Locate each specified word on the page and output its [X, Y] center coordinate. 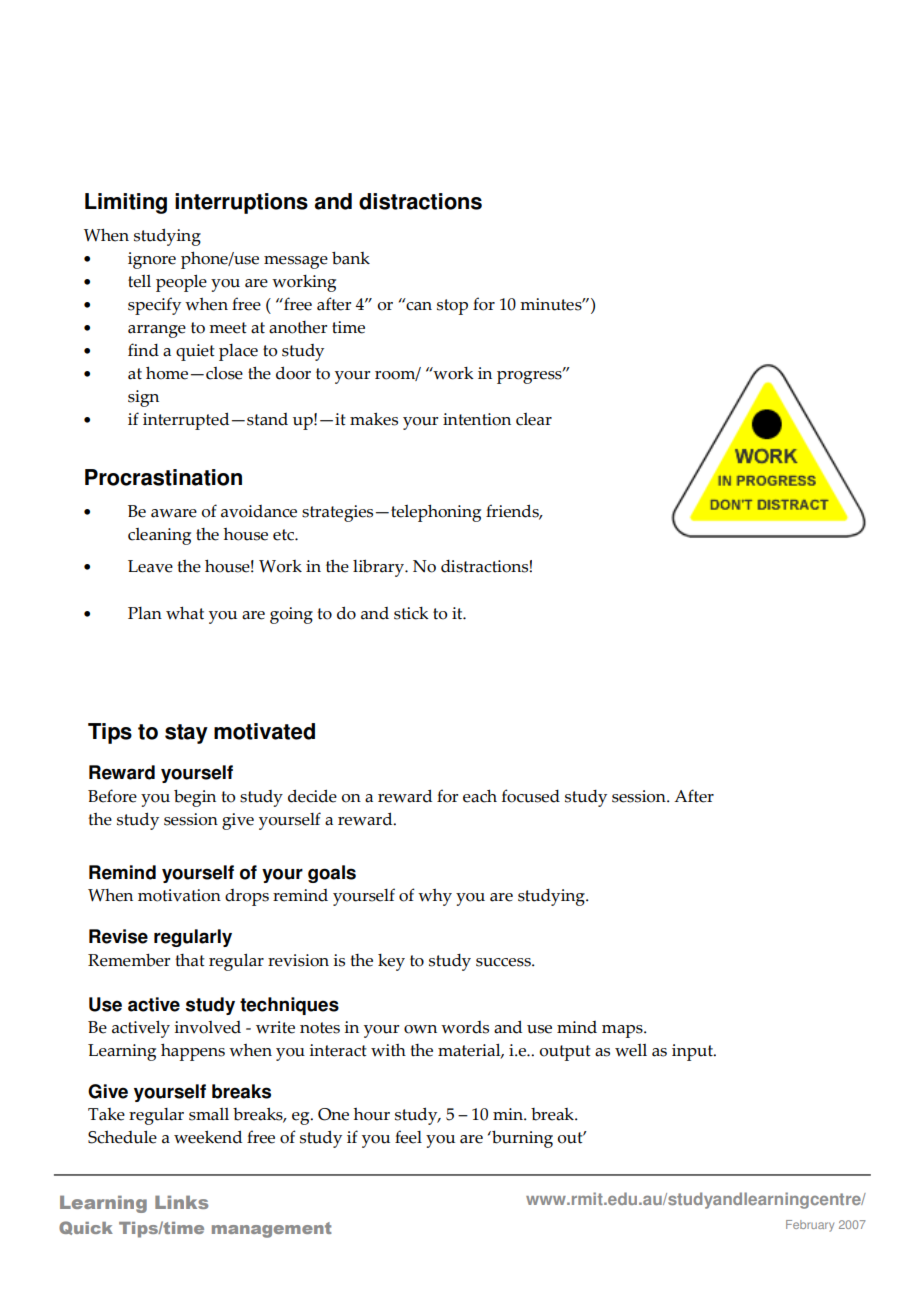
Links [181, 1202]
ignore [152, 260]
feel [408, 1137]
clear [534, 419]
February [810, 1226]
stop [452, 307]
